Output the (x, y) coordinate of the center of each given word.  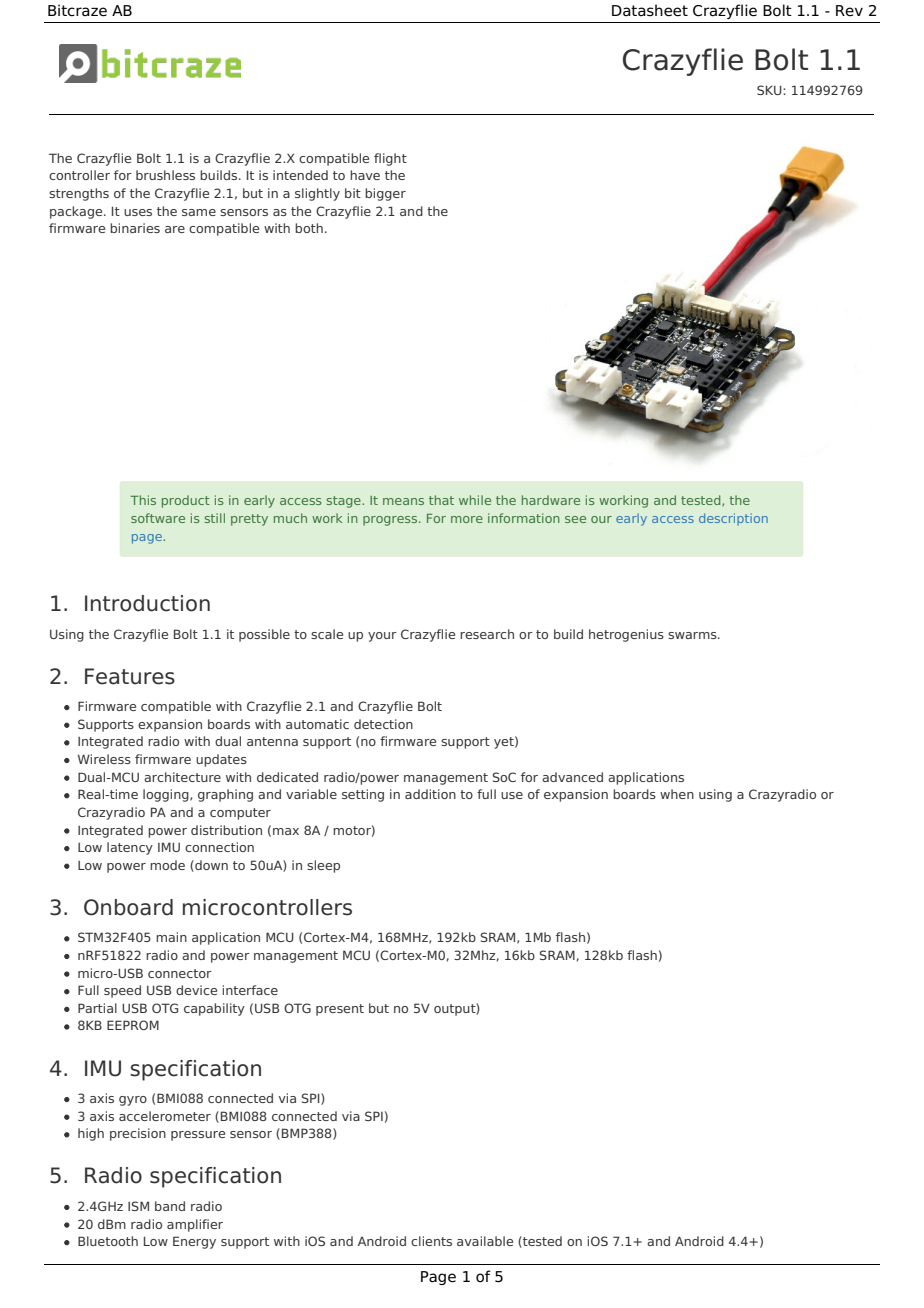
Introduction (147, 603)
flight (390, 159)
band (170, 1206)
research (487, 634)
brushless (165, 175)
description (733, 519)
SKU (770, 90)
